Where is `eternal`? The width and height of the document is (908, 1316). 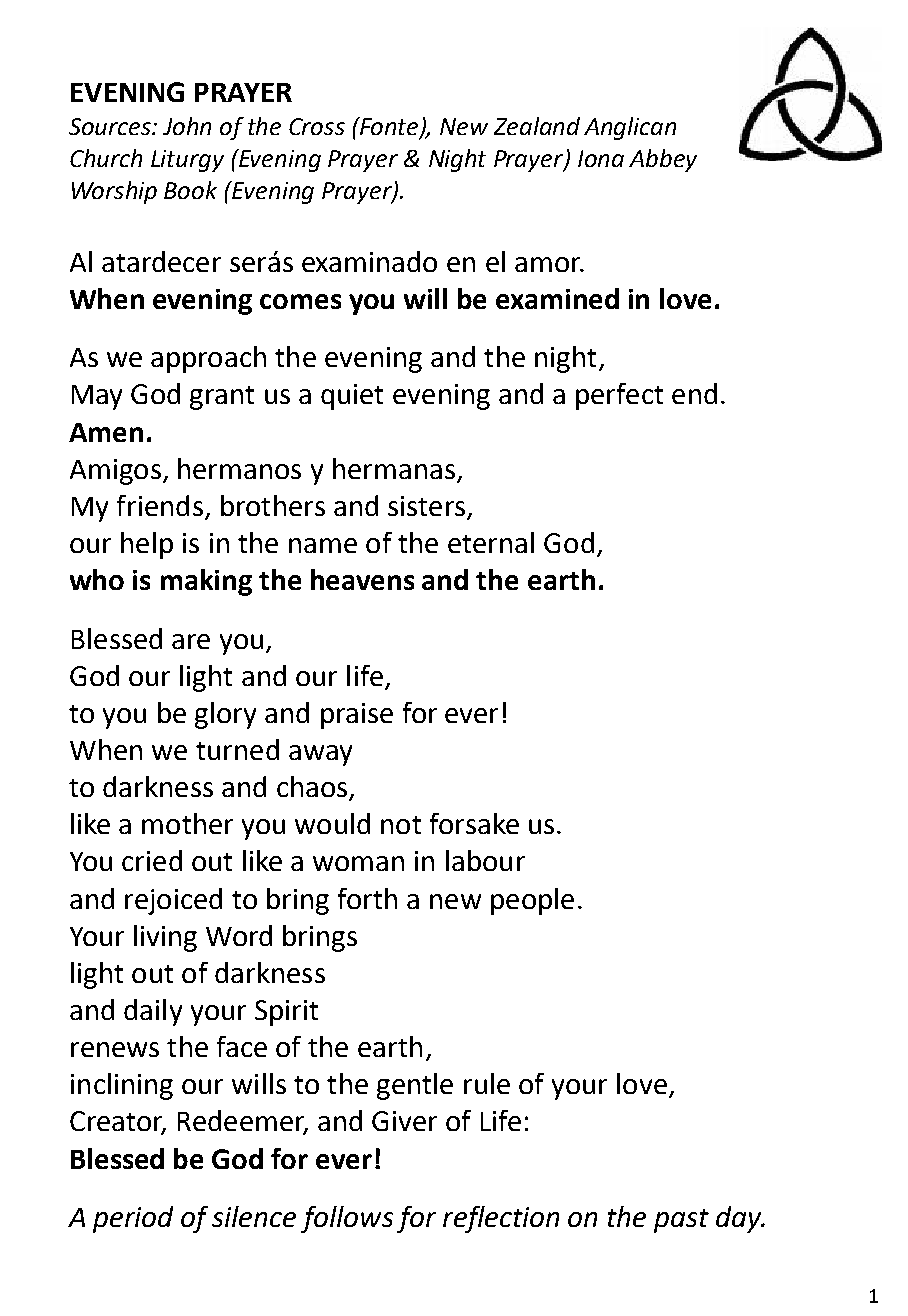
eternal is located at coordinates (491, 542).
